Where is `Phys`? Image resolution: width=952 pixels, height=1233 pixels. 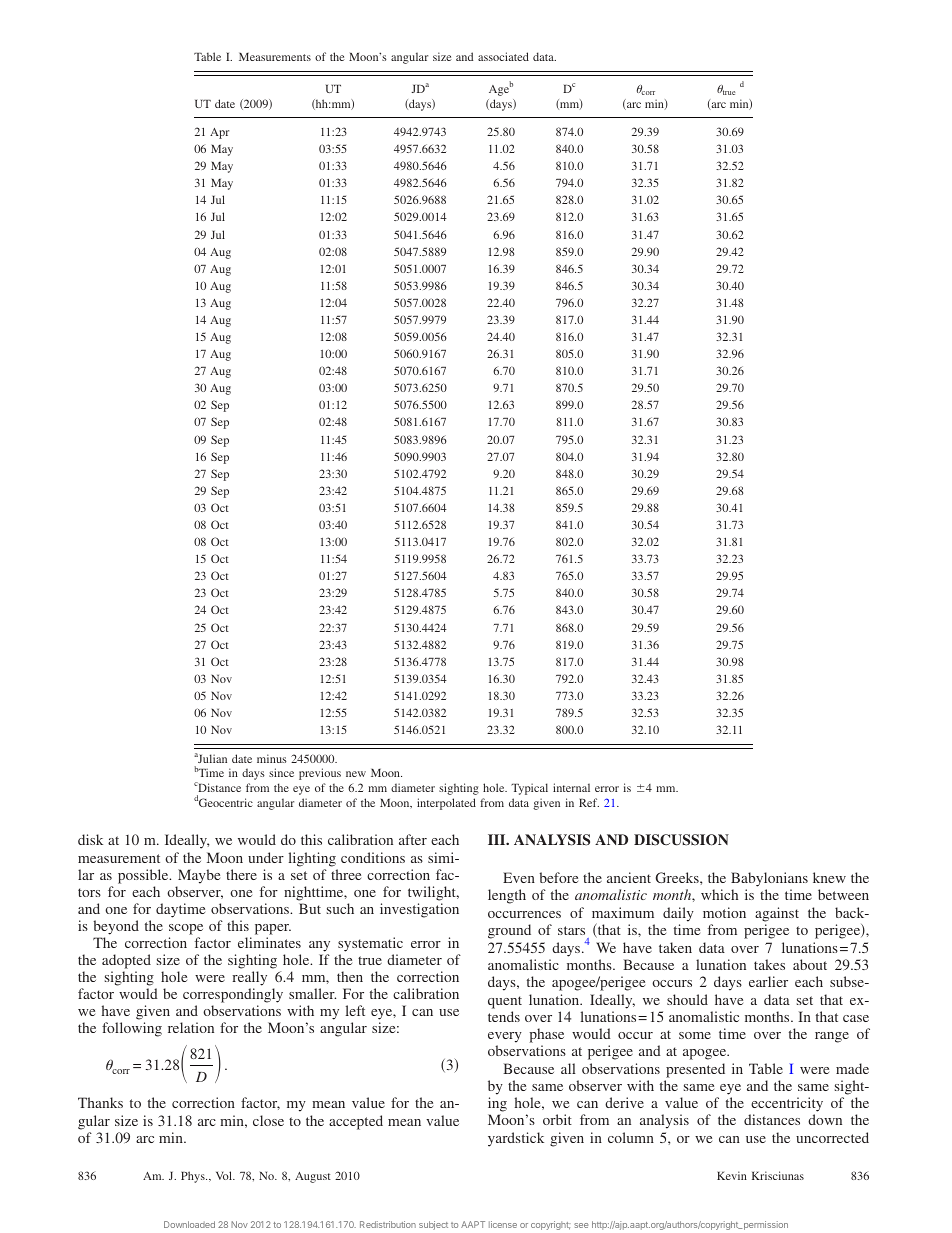 Phys is located at coordinates (194, 1177).
